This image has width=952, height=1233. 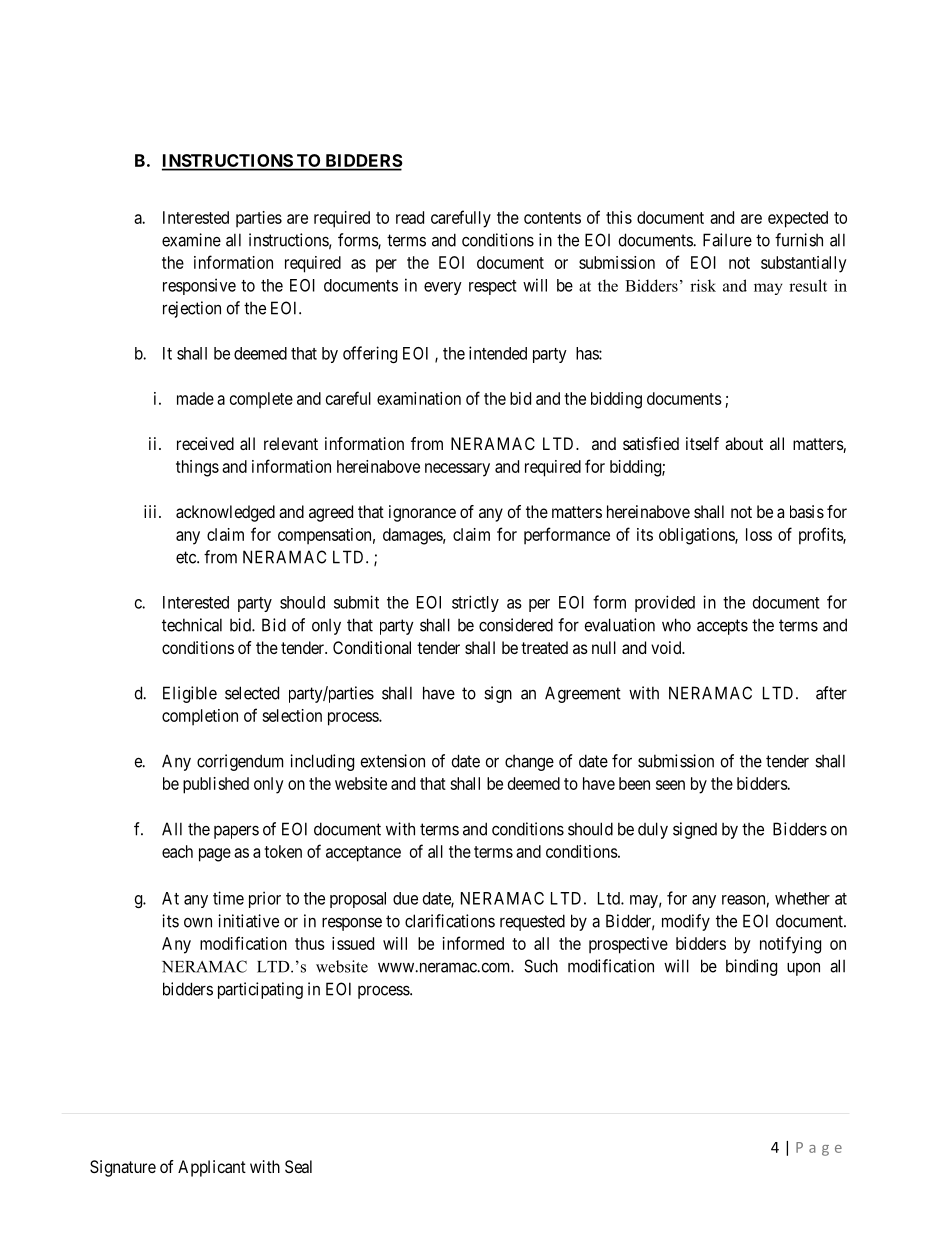 What do you see at coordinates (422, 513) in the image?
I see `ignorance` at bounding box center [422, 513].
